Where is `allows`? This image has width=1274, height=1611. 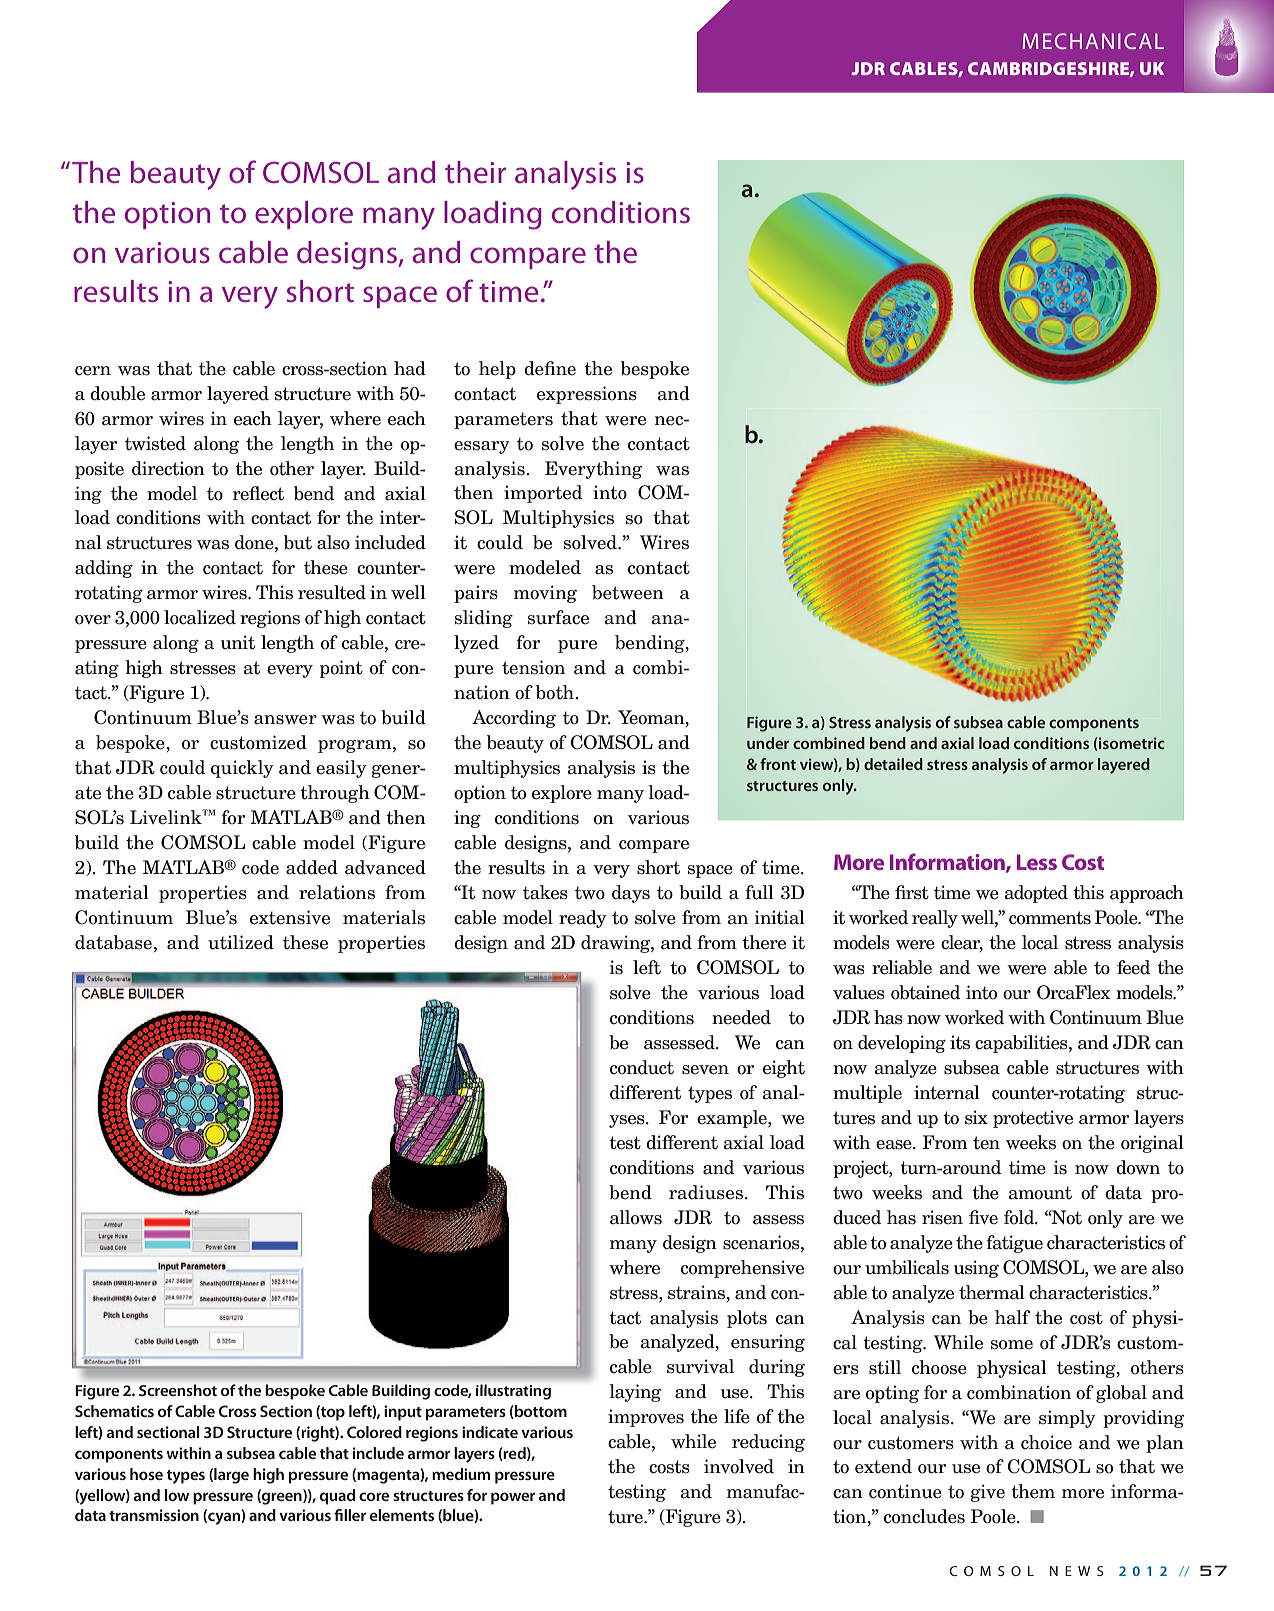 allows is located at coordinates (636, 1217).
